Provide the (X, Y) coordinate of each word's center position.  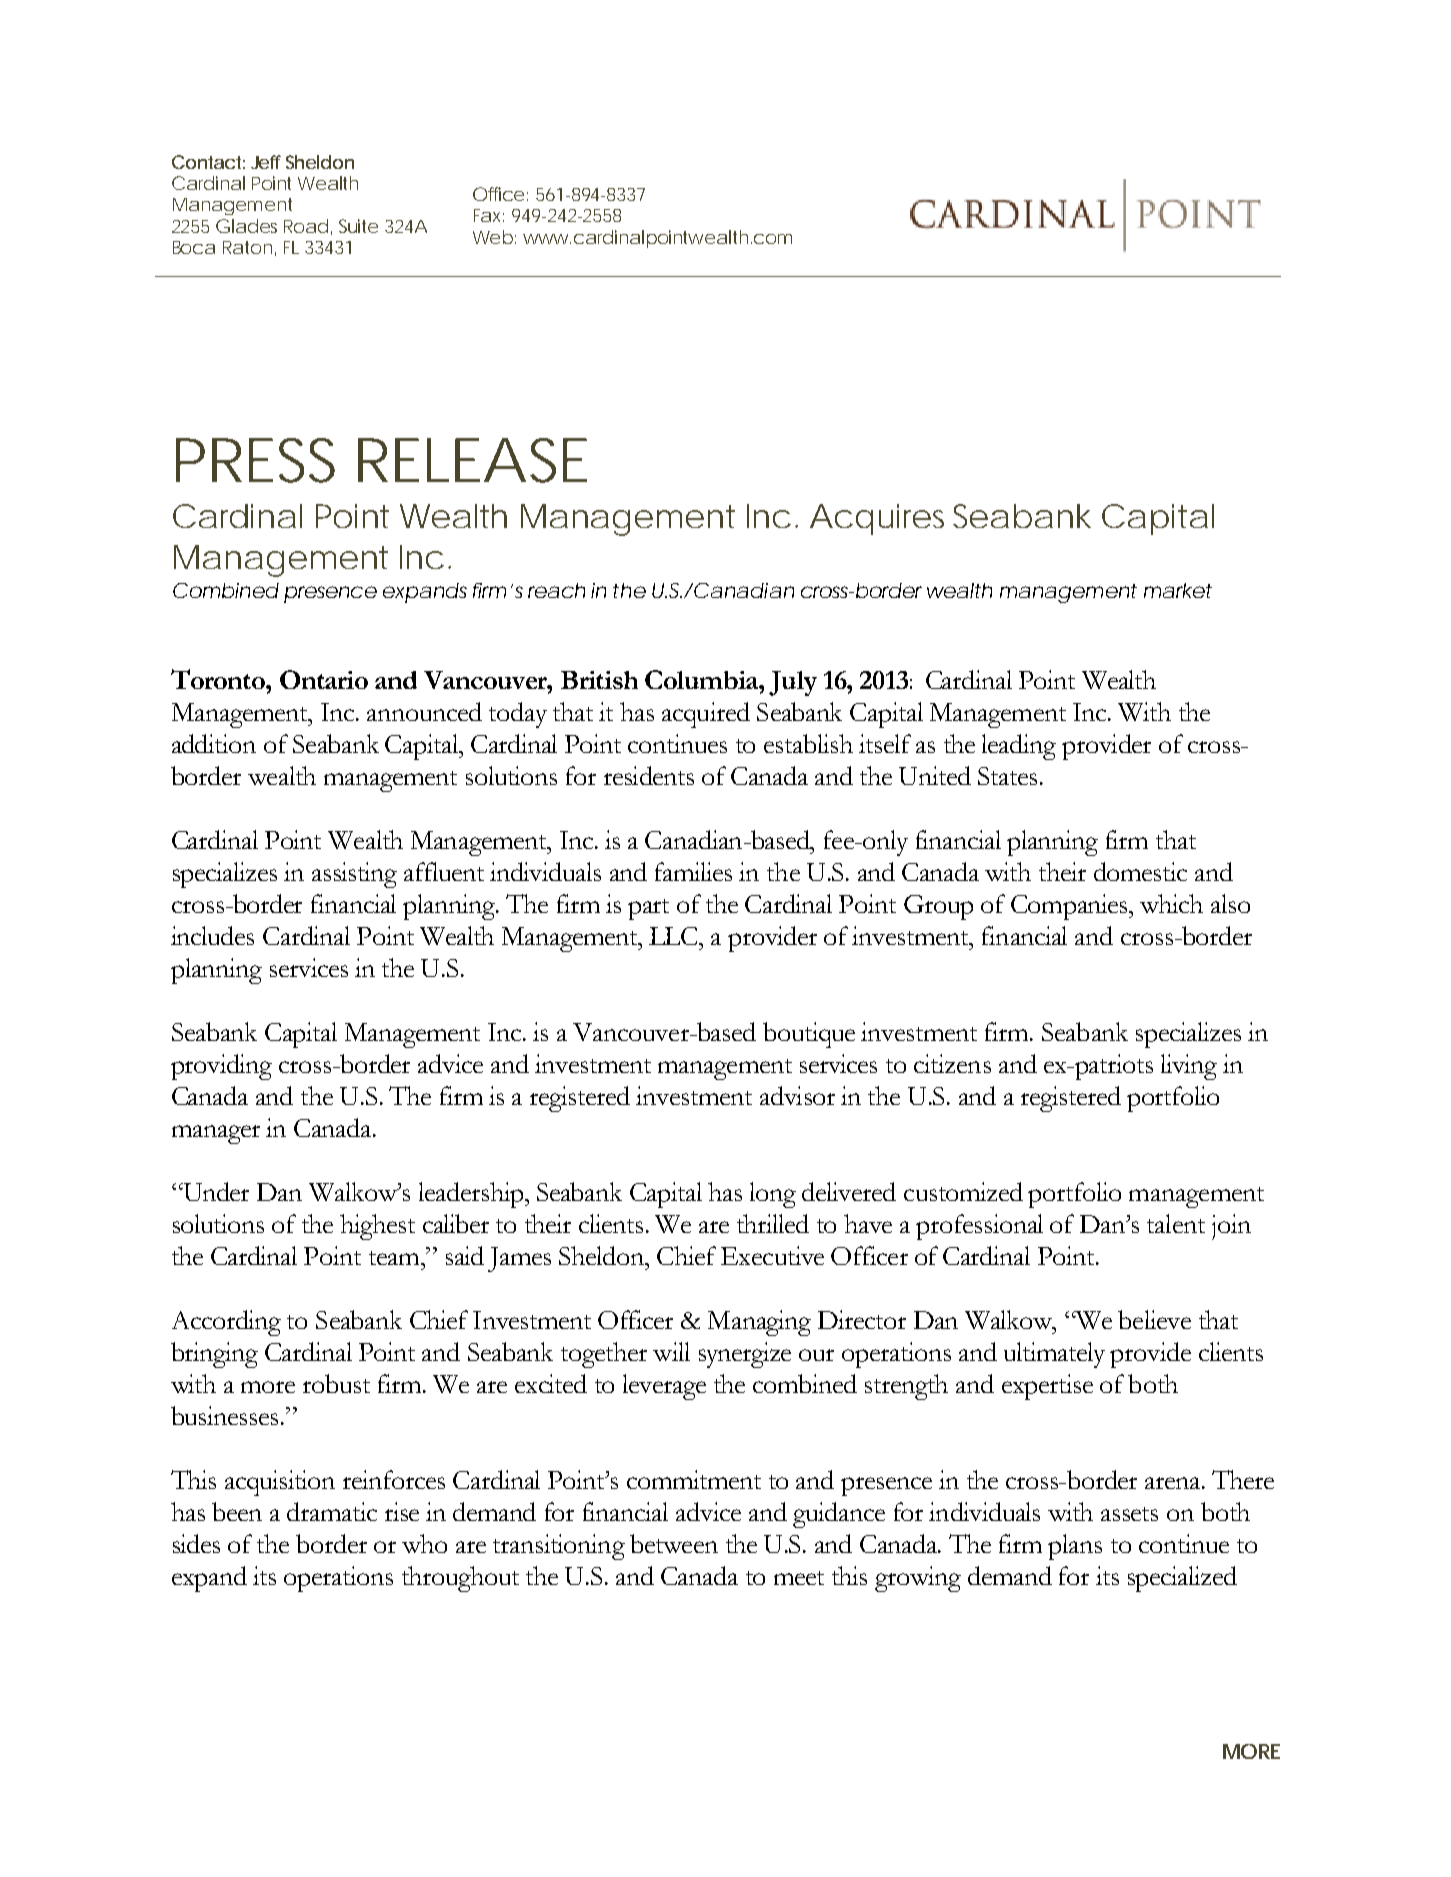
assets (1129, 1514)
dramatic (332, 1511)
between (674, 1543)
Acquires (877, 519)
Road (306, 226)
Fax (489, 215)
